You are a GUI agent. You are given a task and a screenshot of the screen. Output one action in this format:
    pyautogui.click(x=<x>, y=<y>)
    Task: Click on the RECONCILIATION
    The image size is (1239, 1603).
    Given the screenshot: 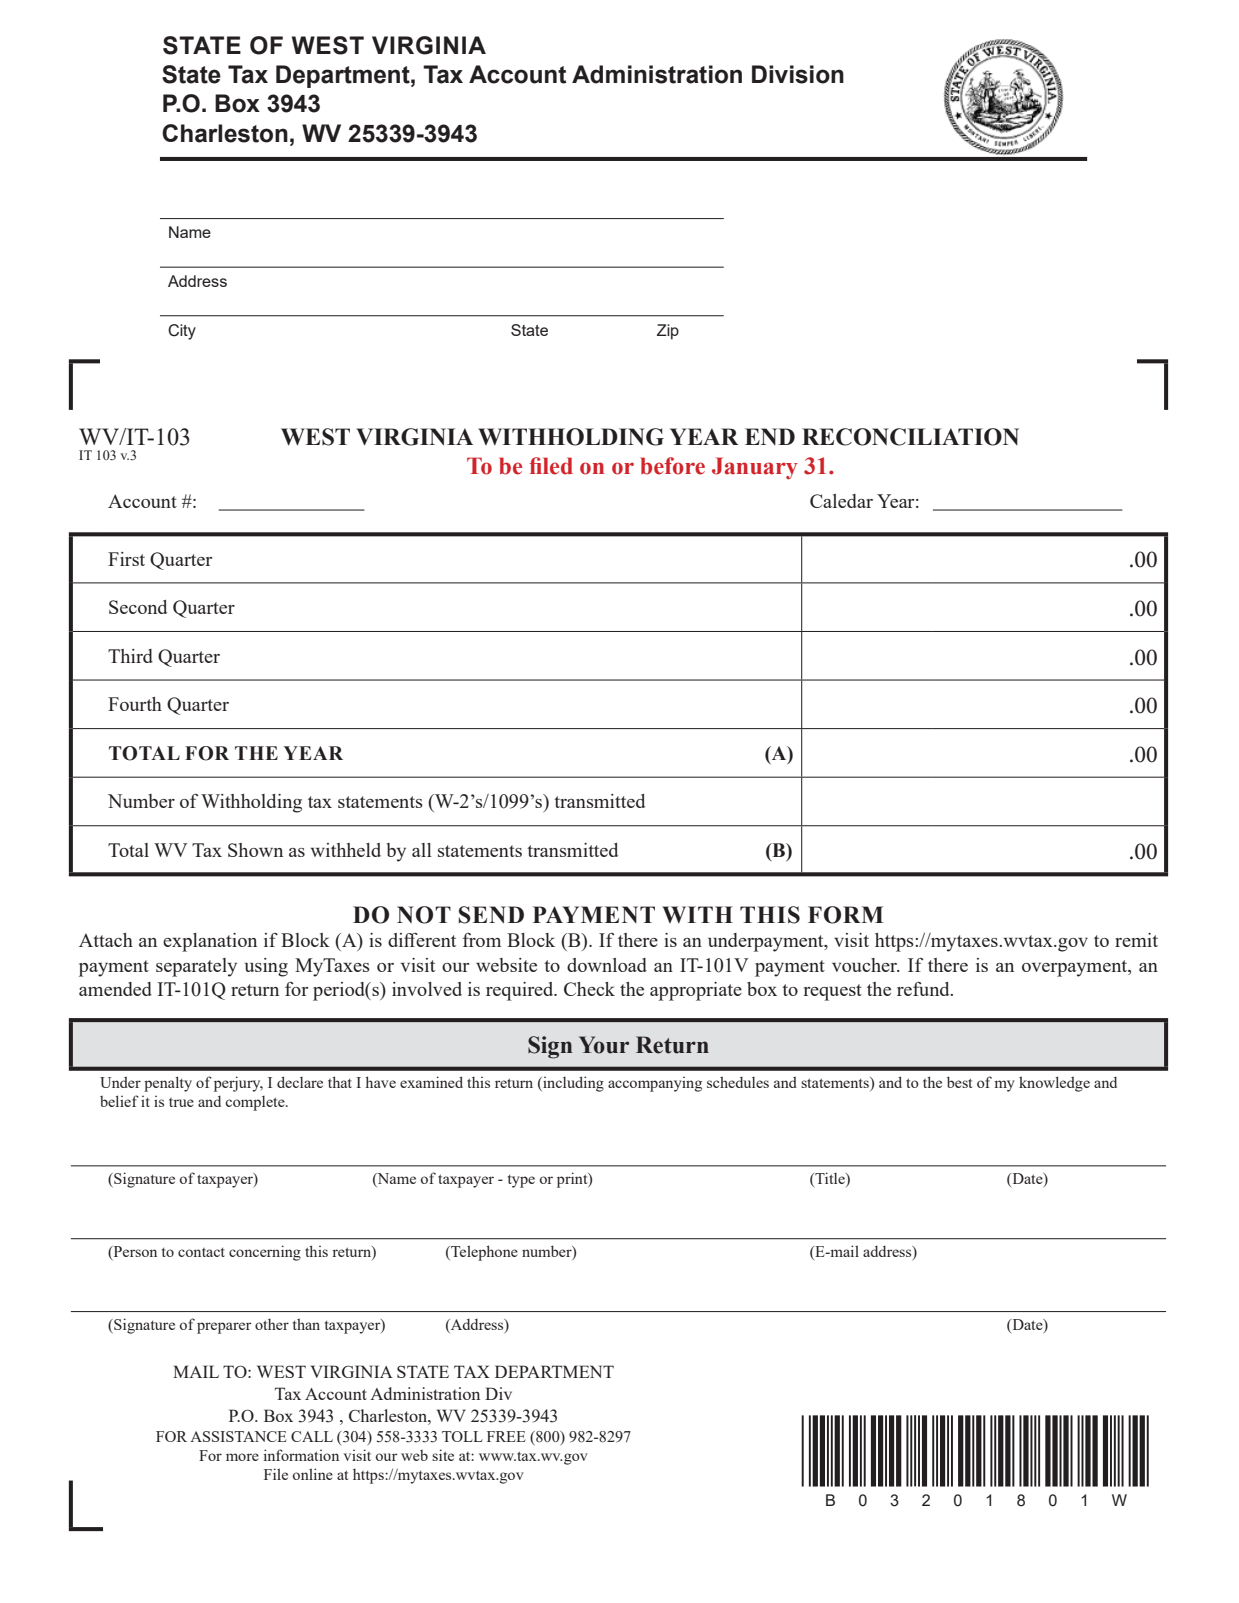 What is the action you would take?
    pyautogui.click(x=910, y=437)
